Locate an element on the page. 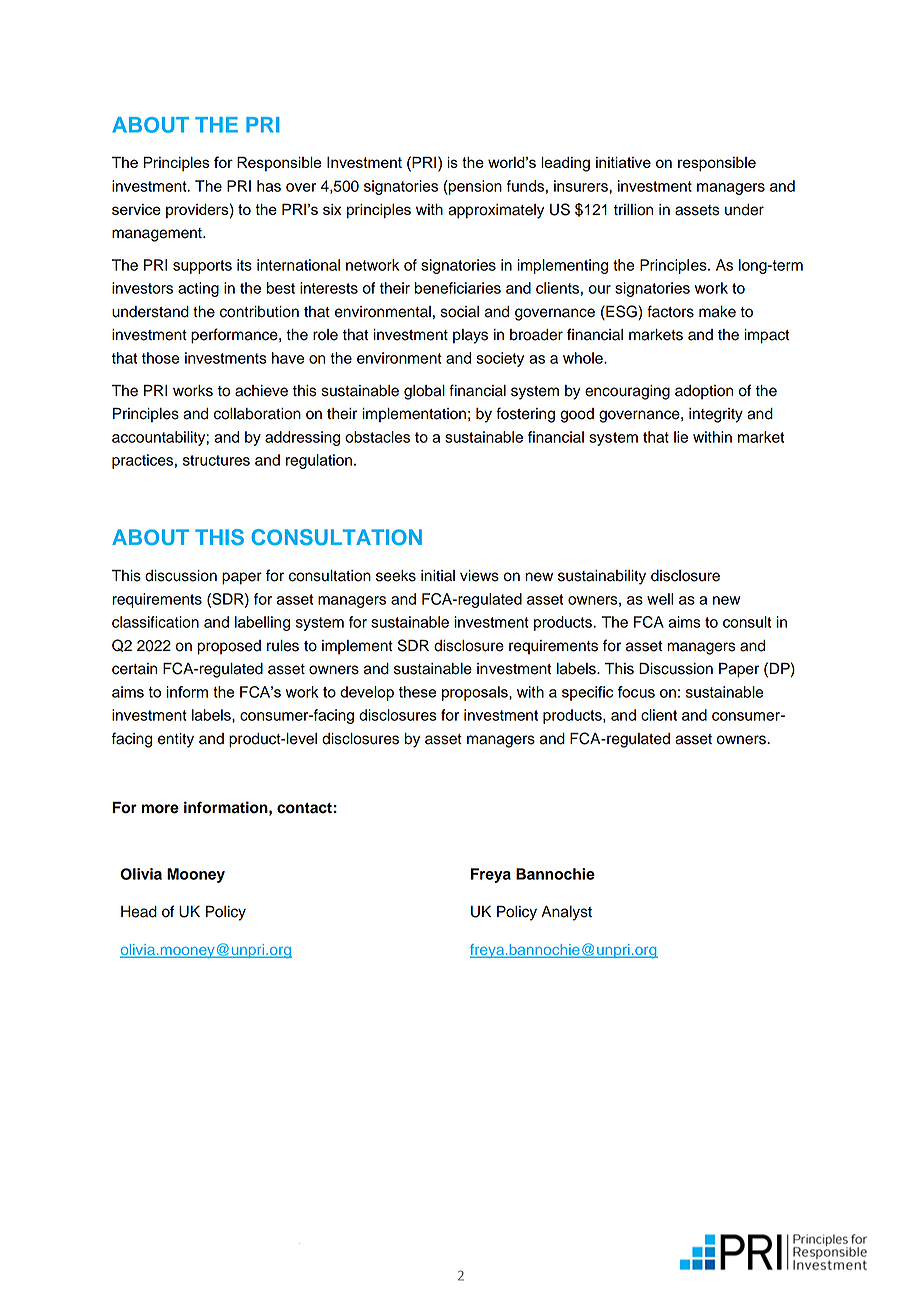  initial is located at coordinates (438, 576).
